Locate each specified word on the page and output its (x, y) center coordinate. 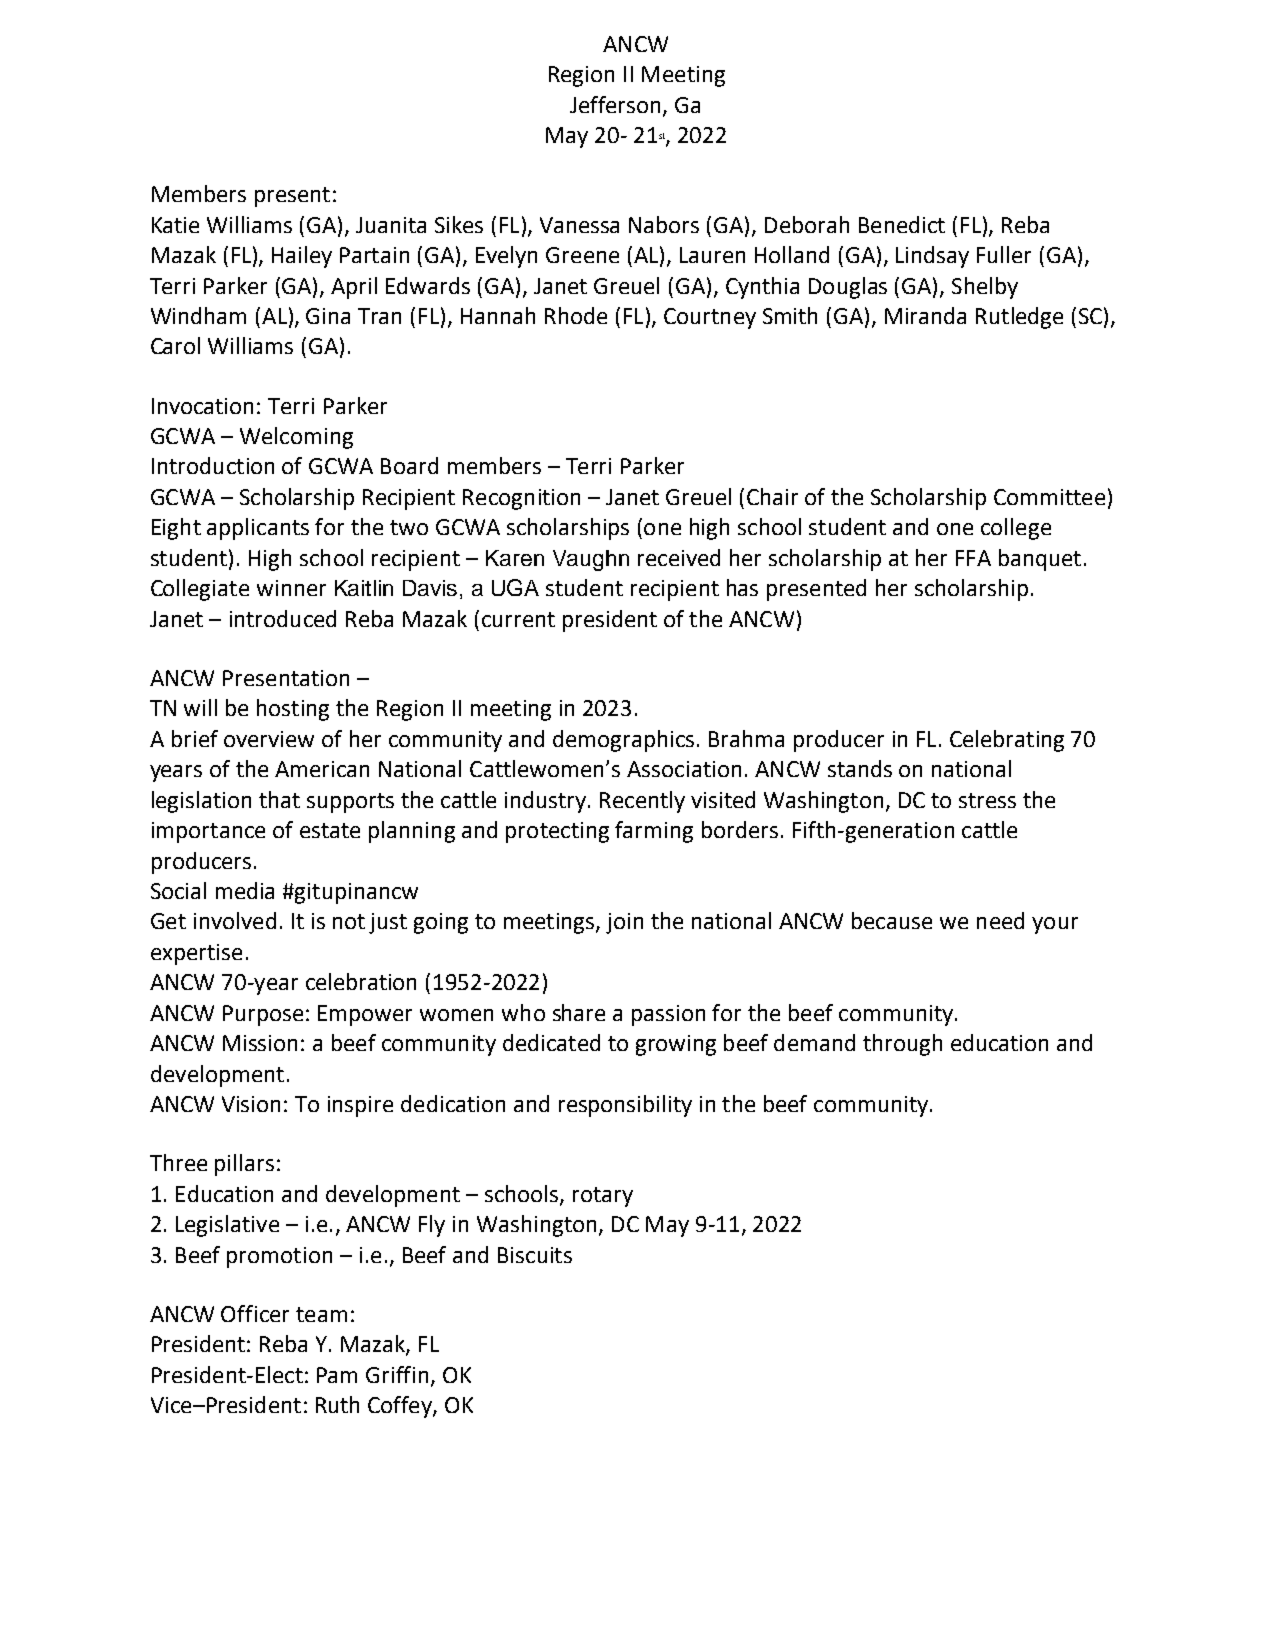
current (518, 619)
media (245, 890)
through (902, 1045)
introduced (283, 618)
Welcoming (296, 438)
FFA (973, 558)
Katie (175, 225)
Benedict (902, 224)
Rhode (576, 315)
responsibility (625, 1106)
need (1000, 920)
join (624, 923)
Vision (251, 1104)
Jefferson (615, 104)
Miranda (925, 315)
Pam (337, 1375)
